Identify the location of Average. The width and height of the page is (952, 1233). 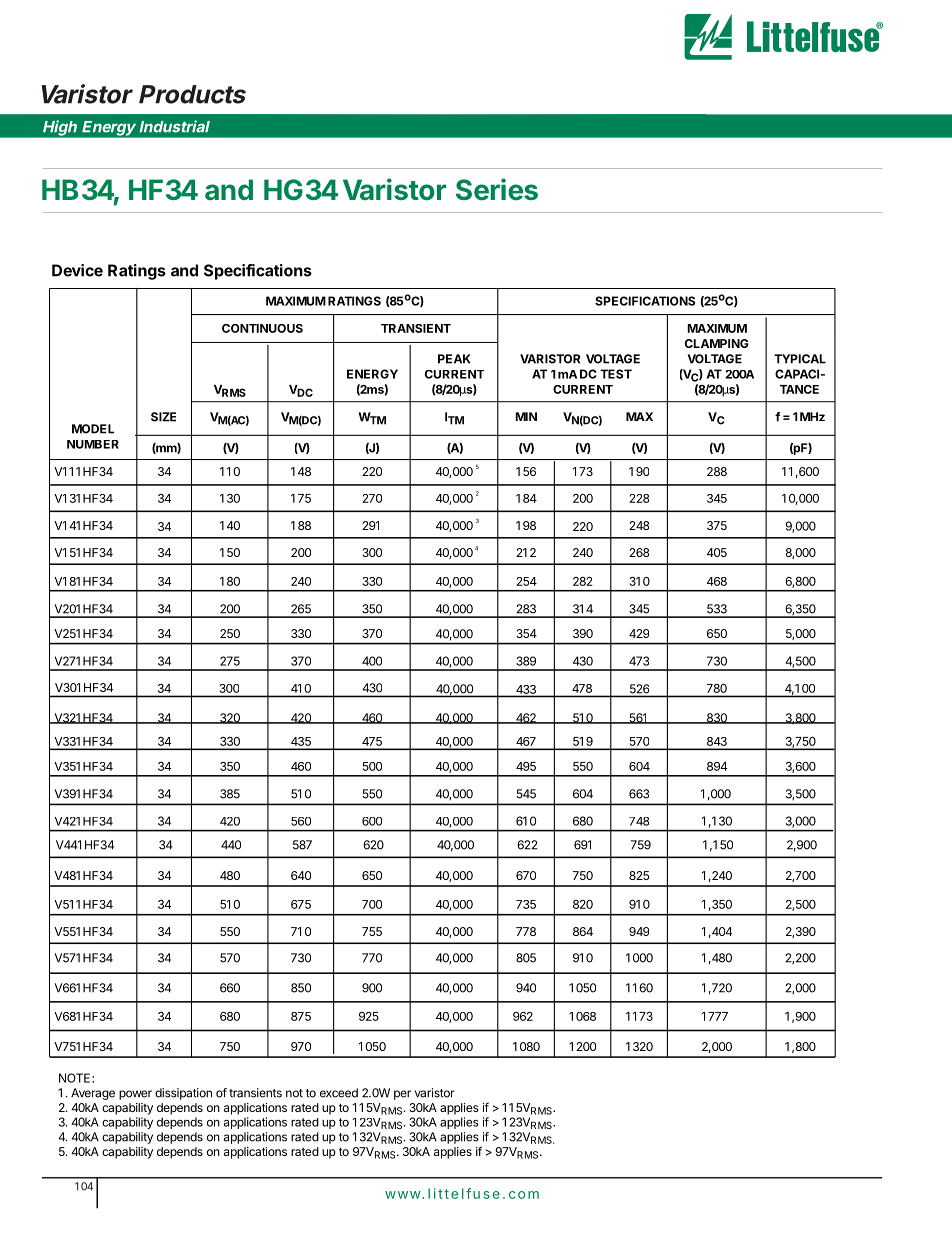
(93, 1094).
